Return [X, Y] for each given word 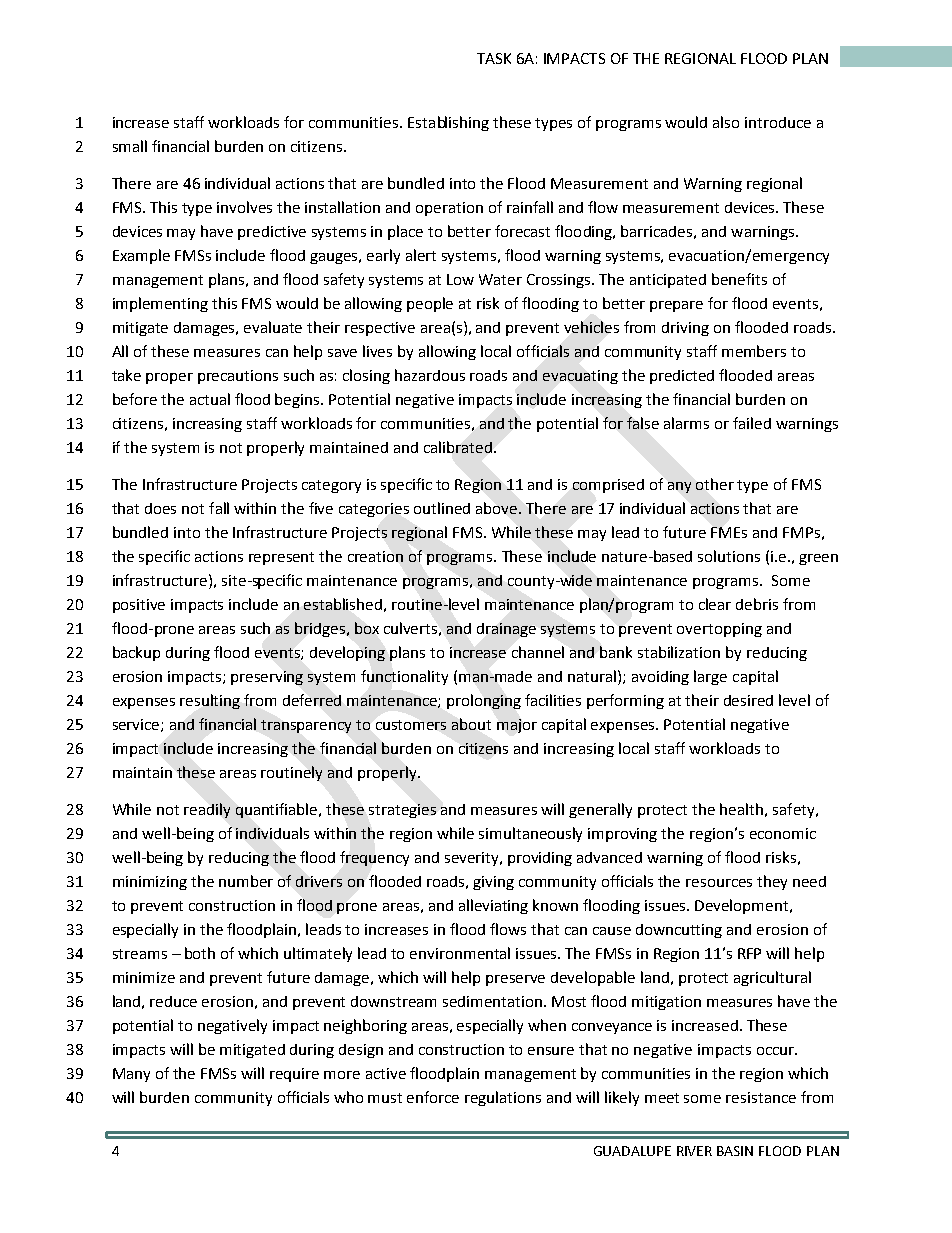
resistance [761, 1097]
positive [139, 606]
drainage [506, 630]
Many [131, 1075]
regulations [503, 1098]
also [726, 122]
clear [715, 604]
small [130, 146]
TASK [494, 58]
